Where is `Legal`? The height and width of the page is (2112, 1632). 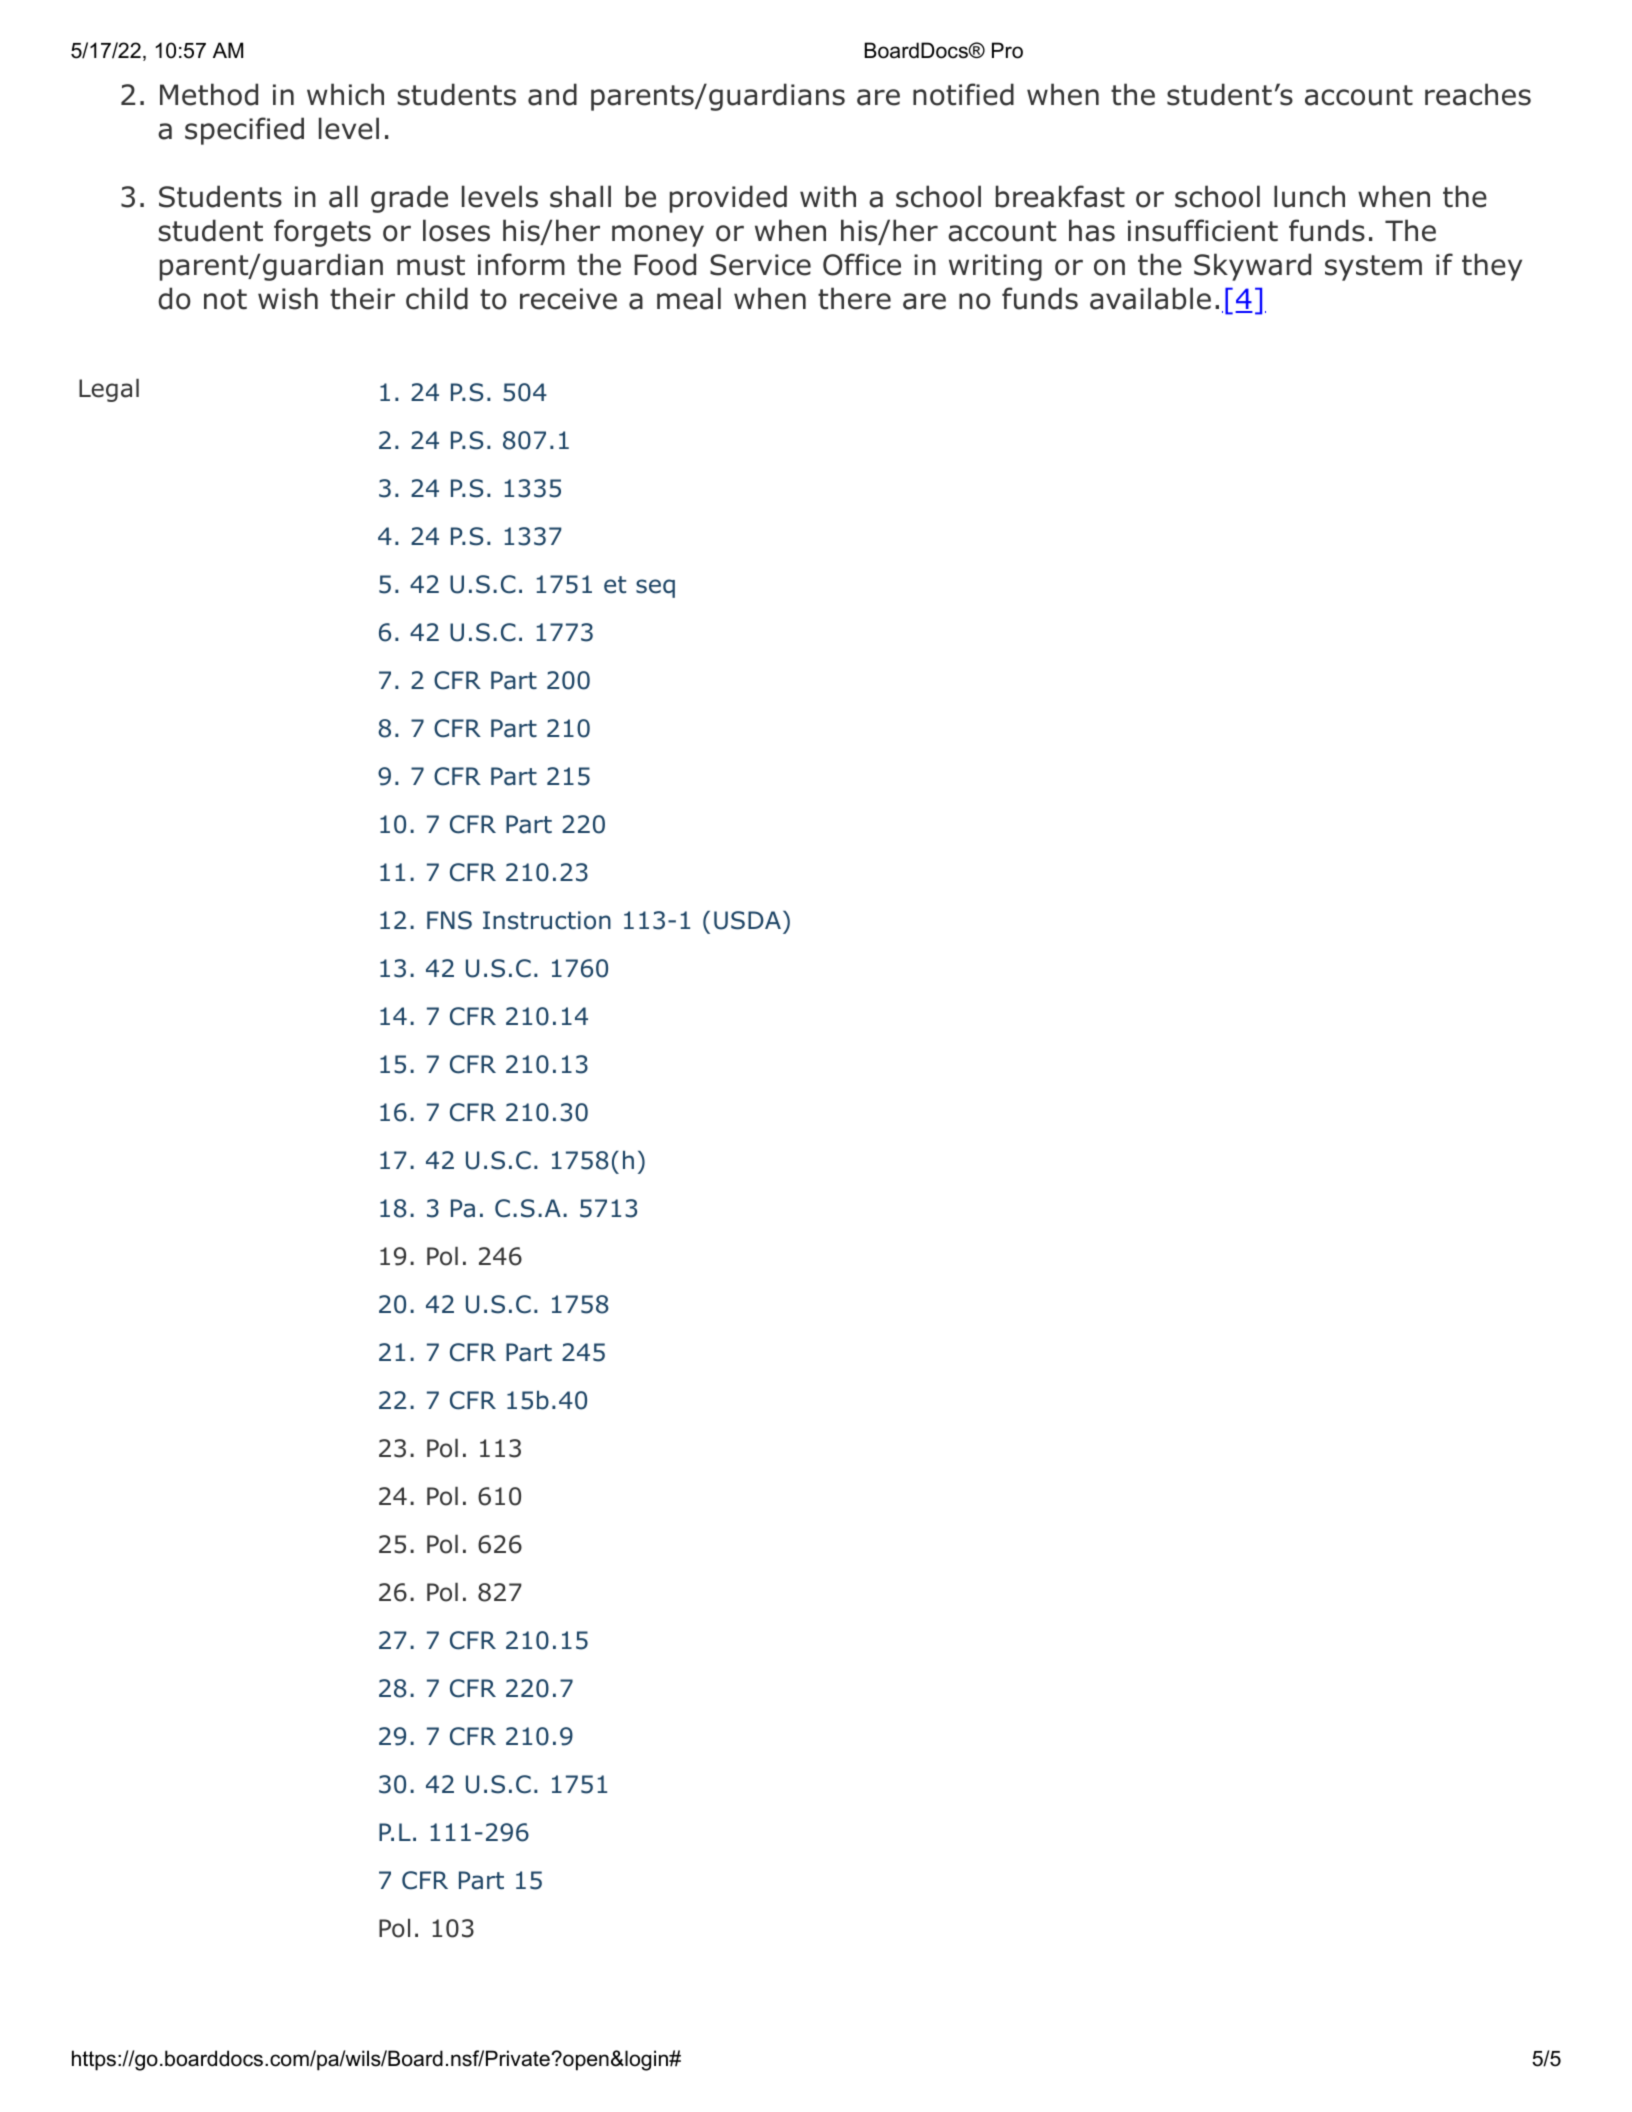
Legal is located at coordinates (109, 390).
